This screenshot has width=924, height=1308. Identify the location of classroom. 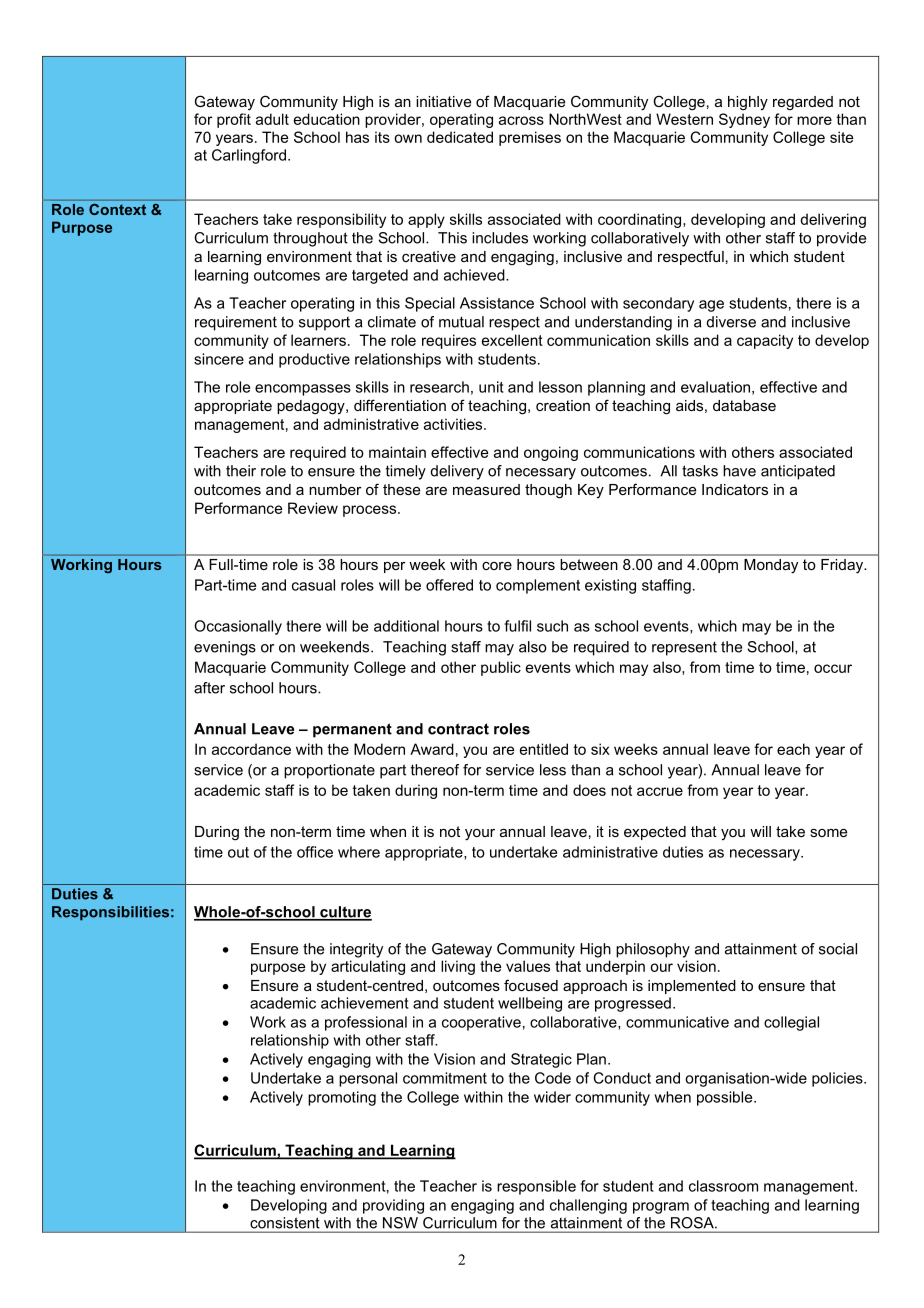
(723, 1186).
